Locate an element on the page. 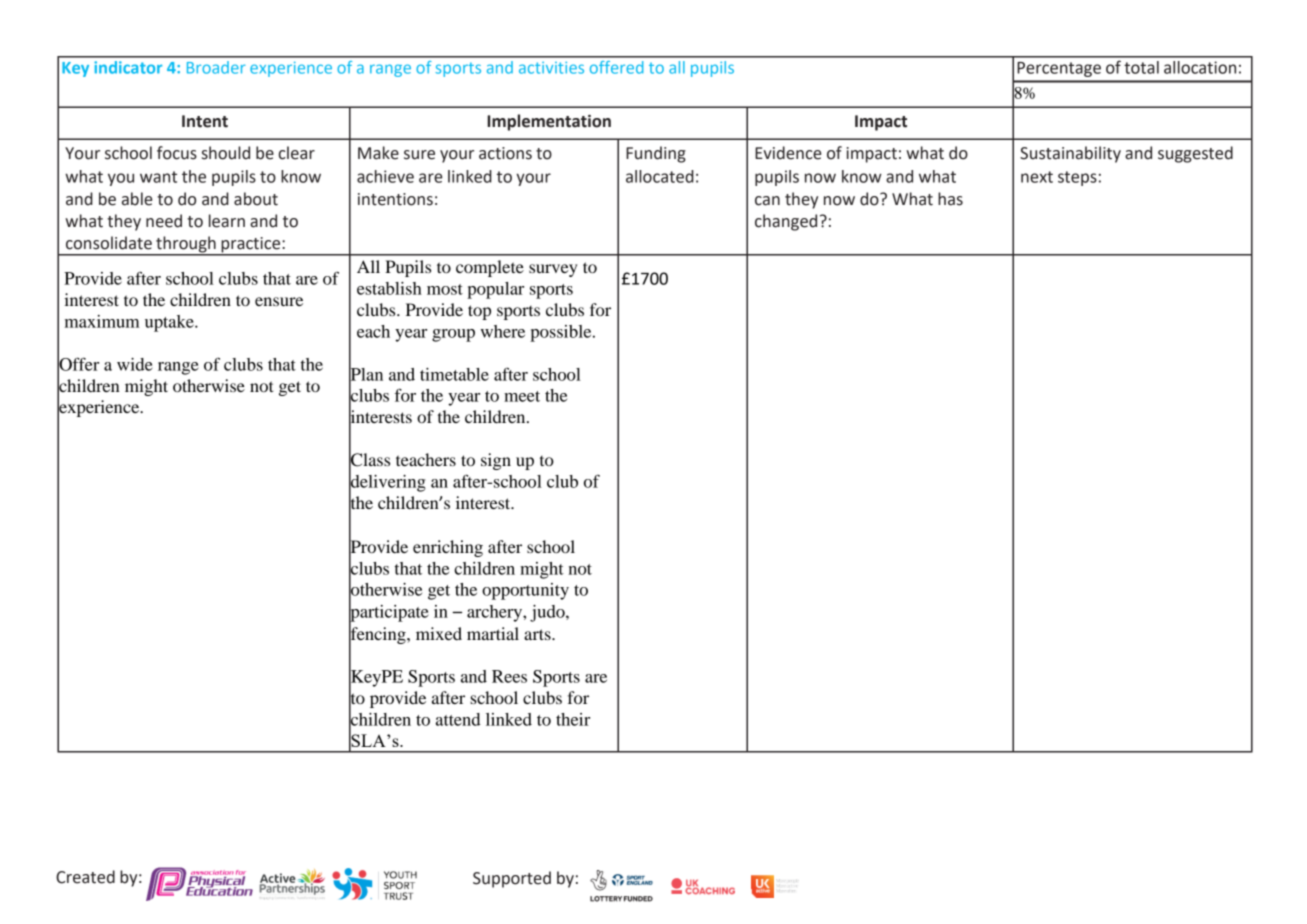 The width and height of the page is (1307, 924). has is located at coordinates (950, 199).
